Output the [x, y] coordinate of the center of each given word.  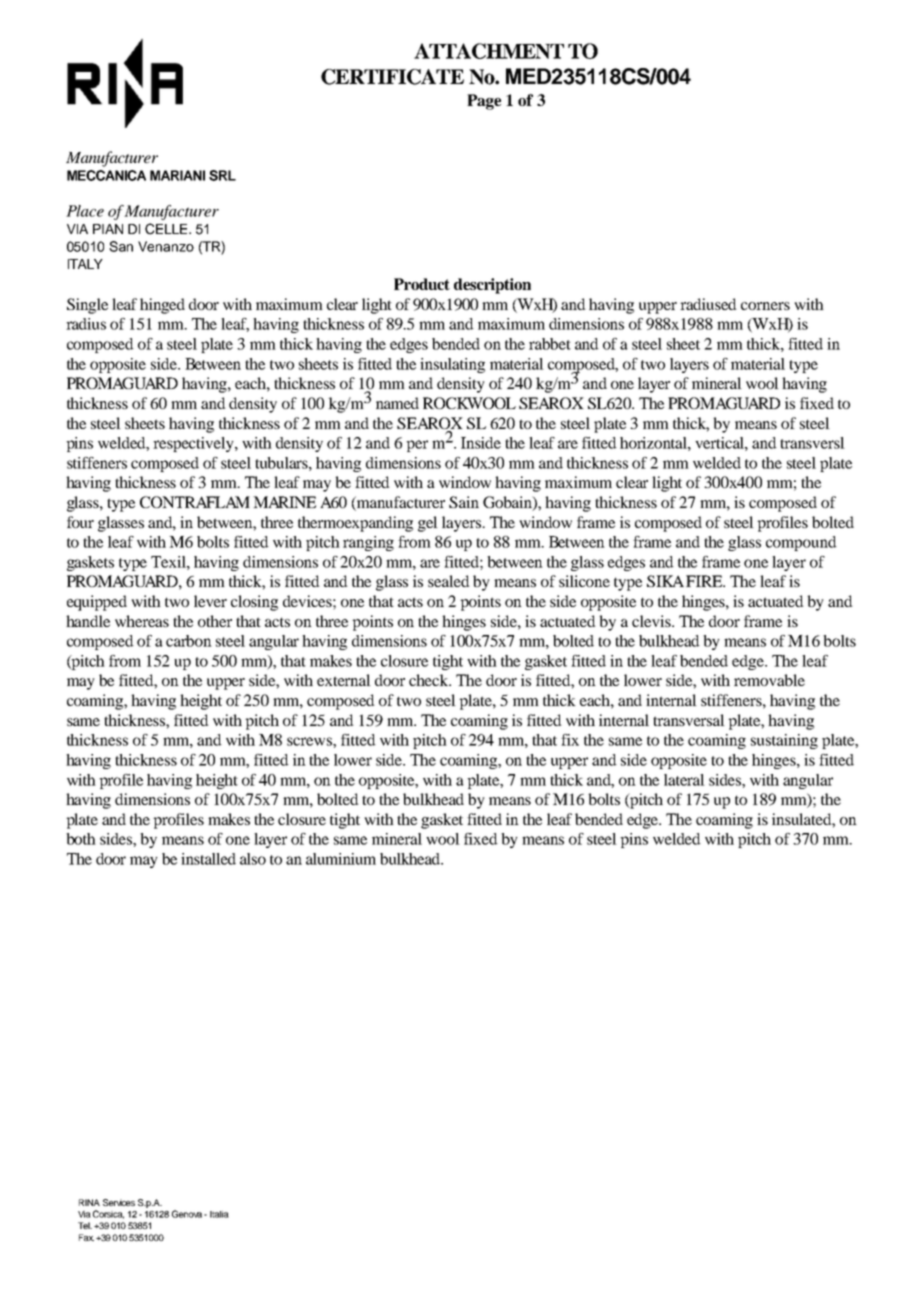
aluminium [341, 859]
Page [484, 102]
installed [208, 859]
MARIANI [177, 175]
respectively [194, 444]
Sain [464, 502]
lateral [684, 780]
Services [119, 1202]
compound [801, 543]
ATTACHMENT [489, 51]
